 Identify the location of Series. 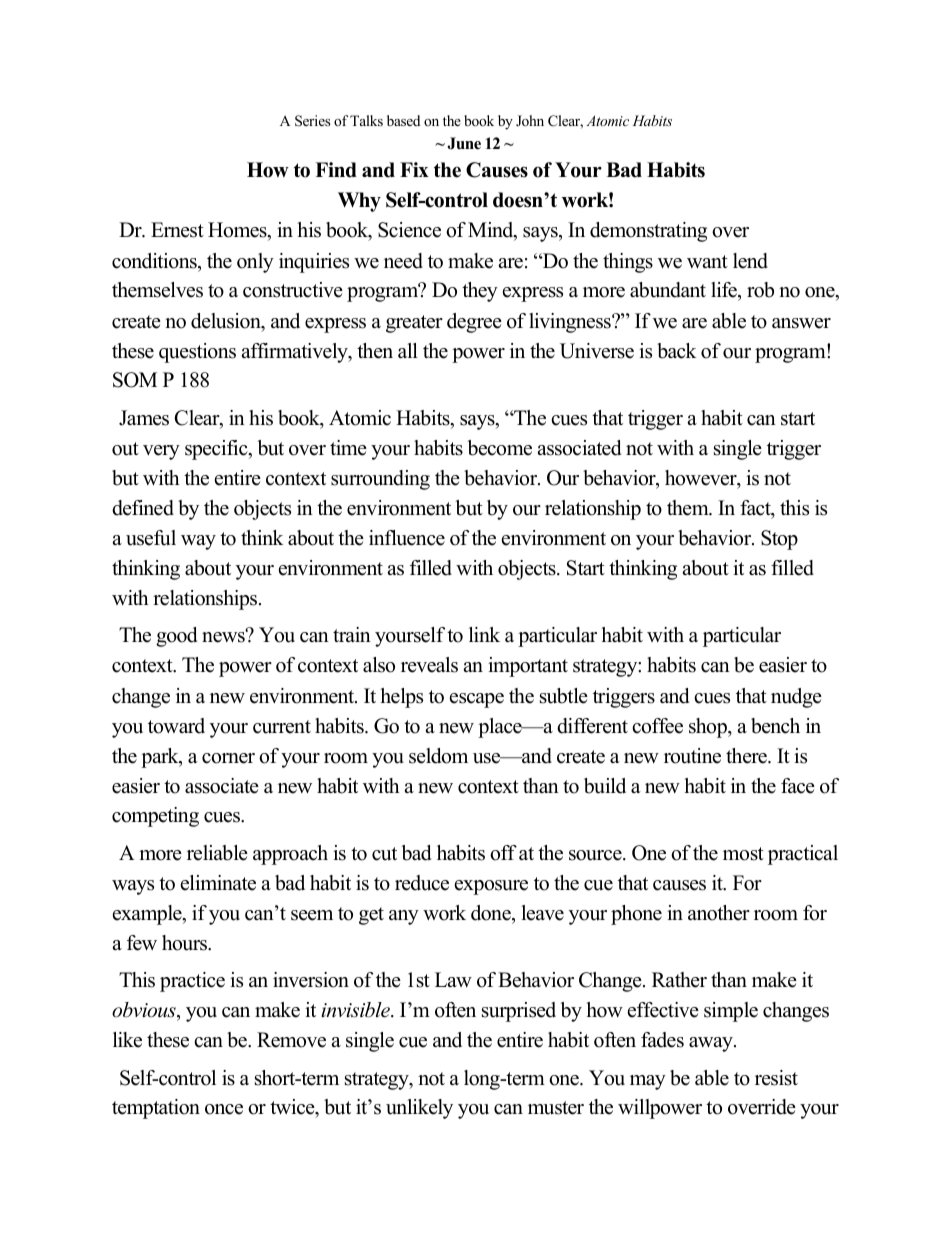
(312, 121).
